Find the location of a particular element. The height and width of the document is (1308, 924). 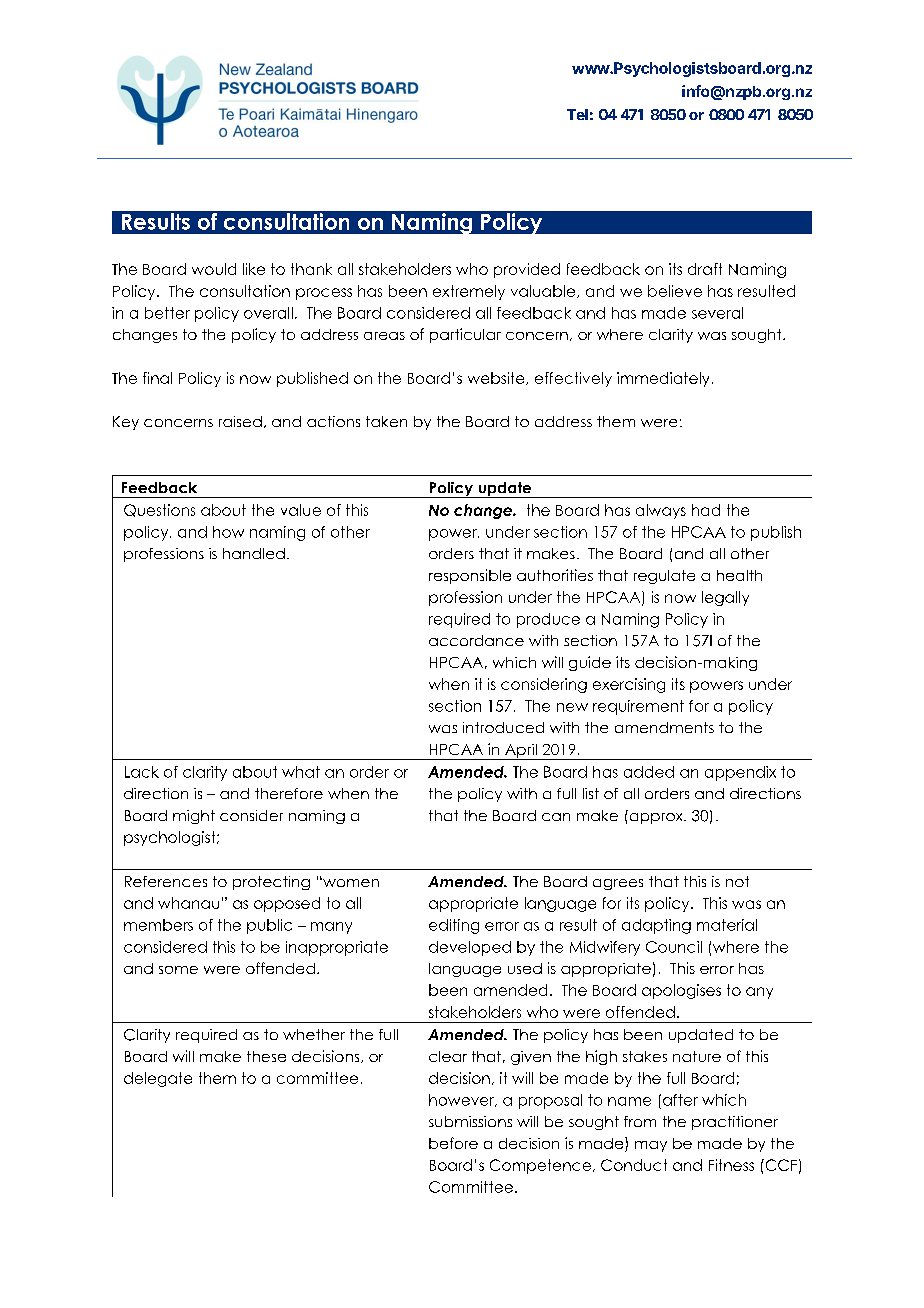

taken is located at coordinates (386, 421).
